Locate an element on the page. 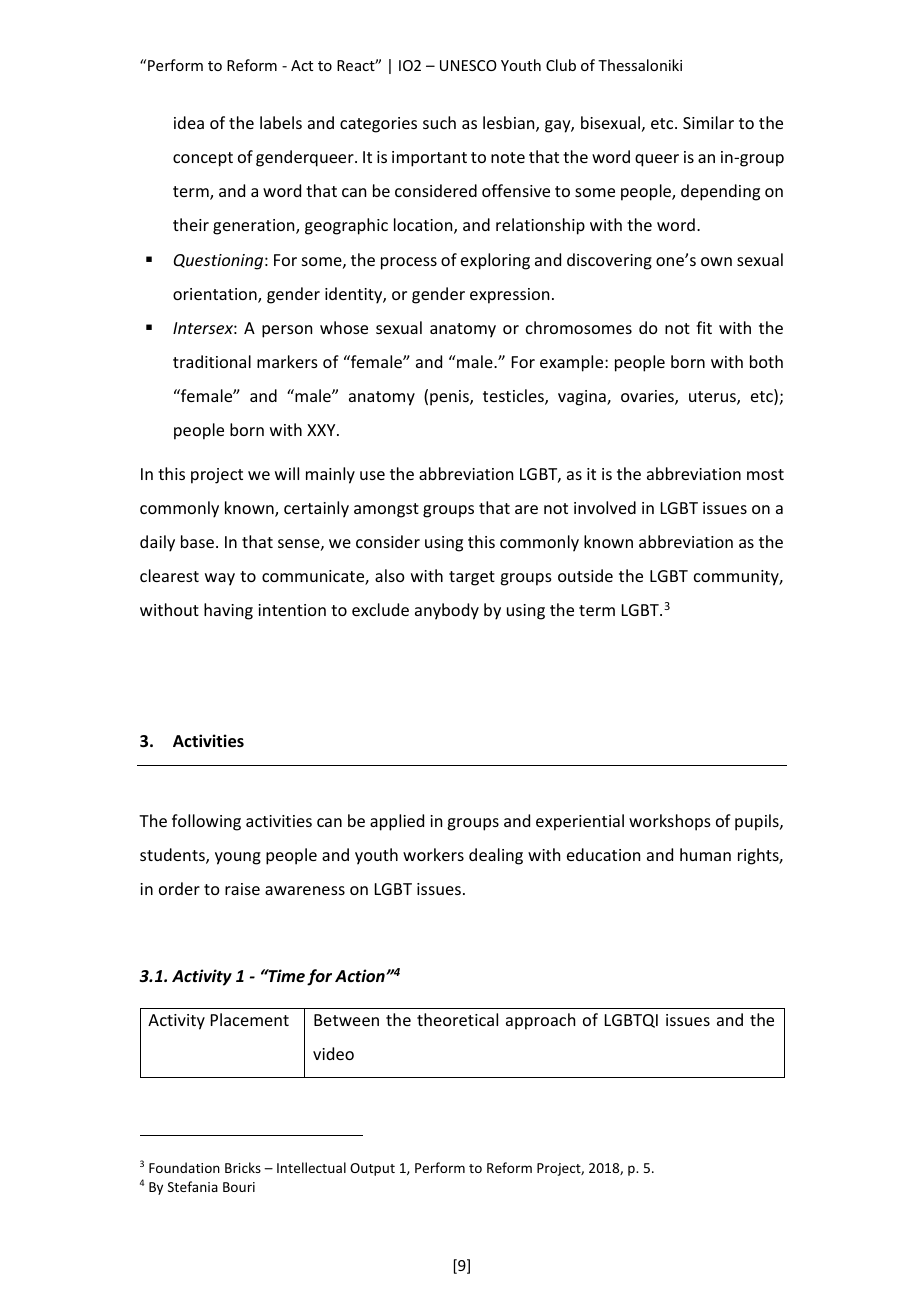  Similar is located at coordinates (708, 122).
